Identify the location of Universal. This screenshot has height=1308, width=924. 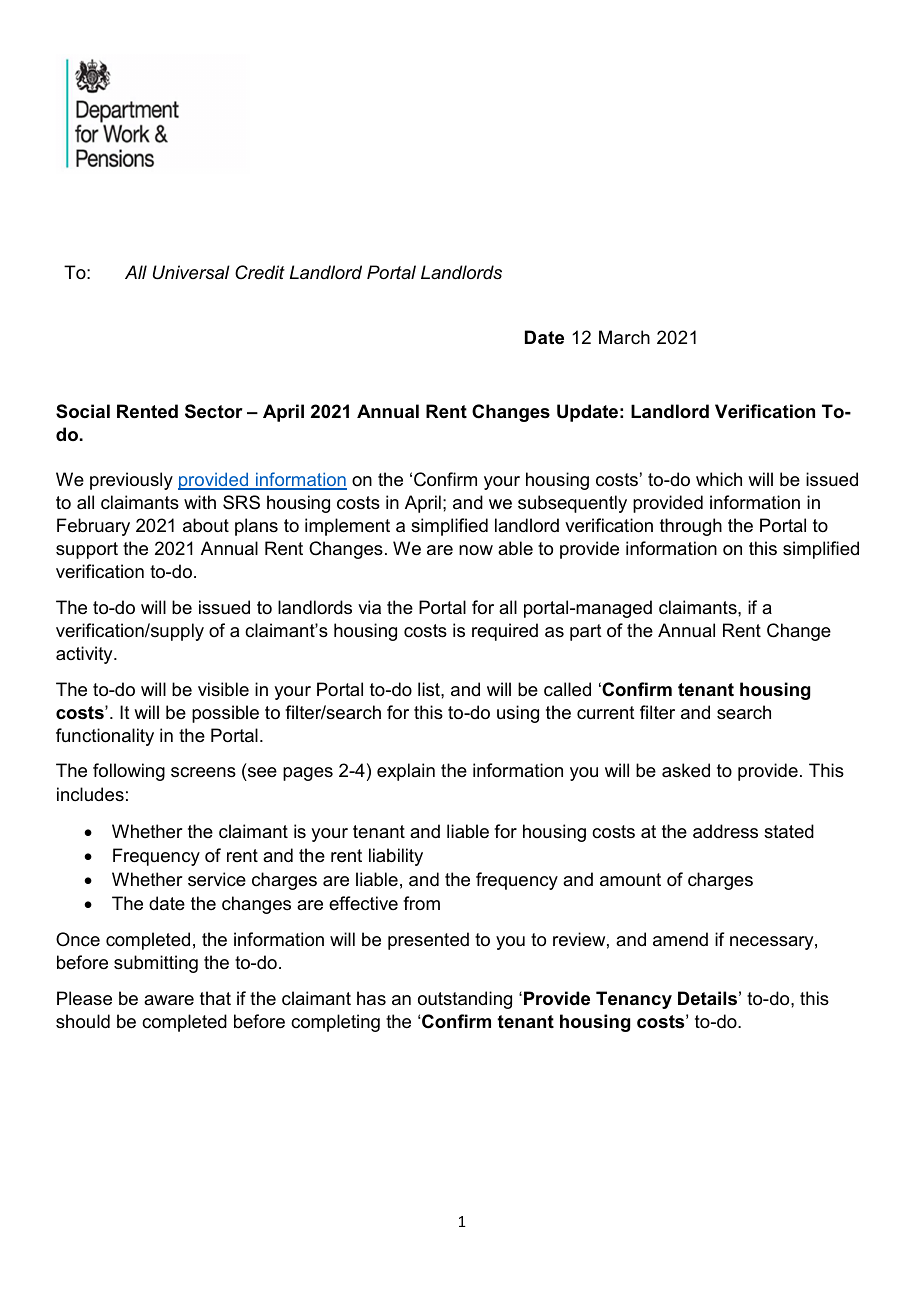
(191, 272).
